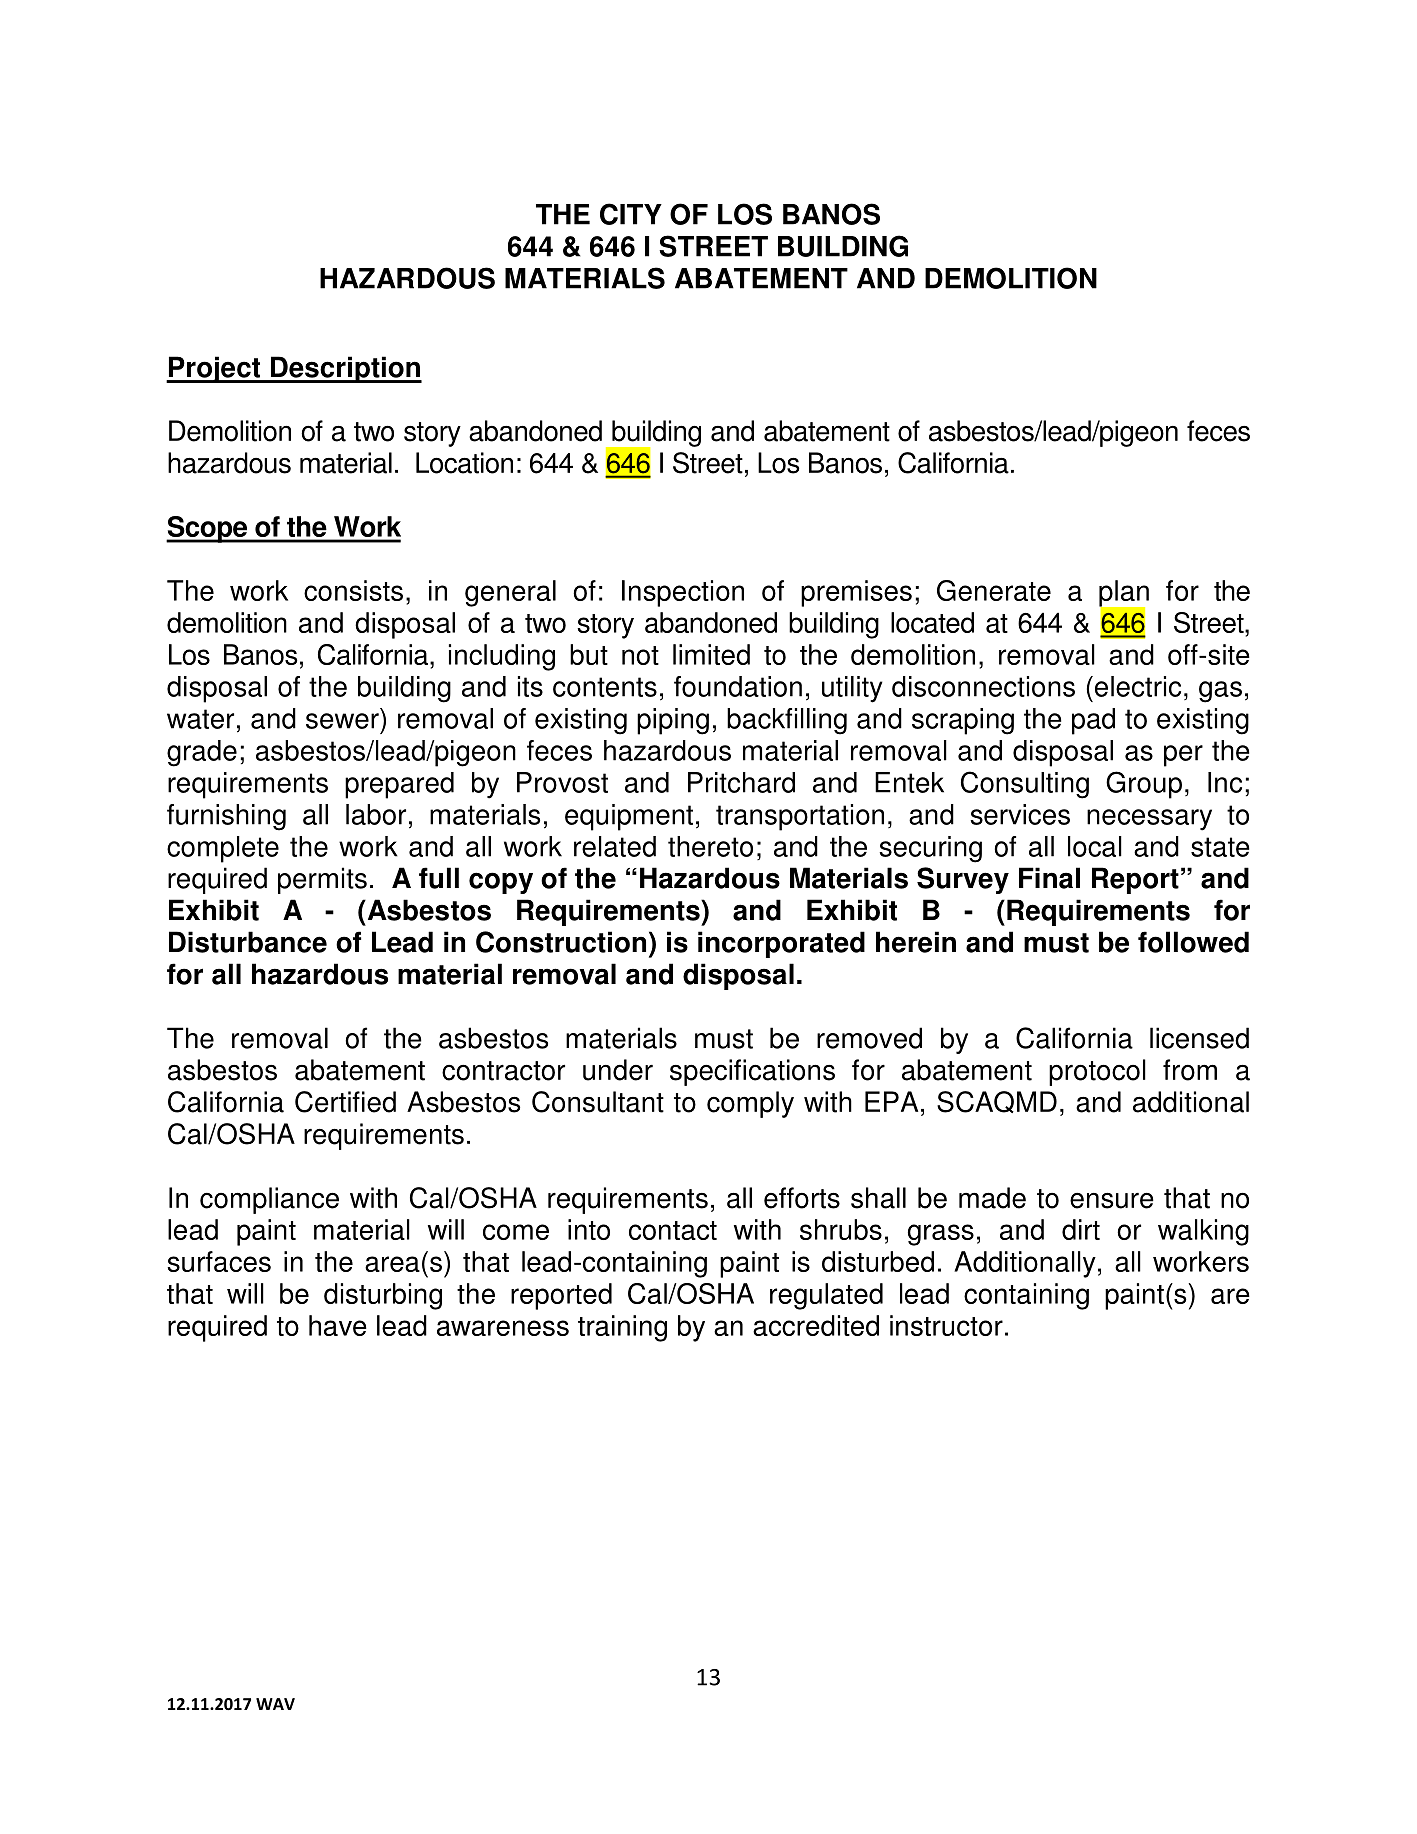 The height and width of the screenshot is (1834, 1417). I want to click on compliance, so click(269, 1200).
